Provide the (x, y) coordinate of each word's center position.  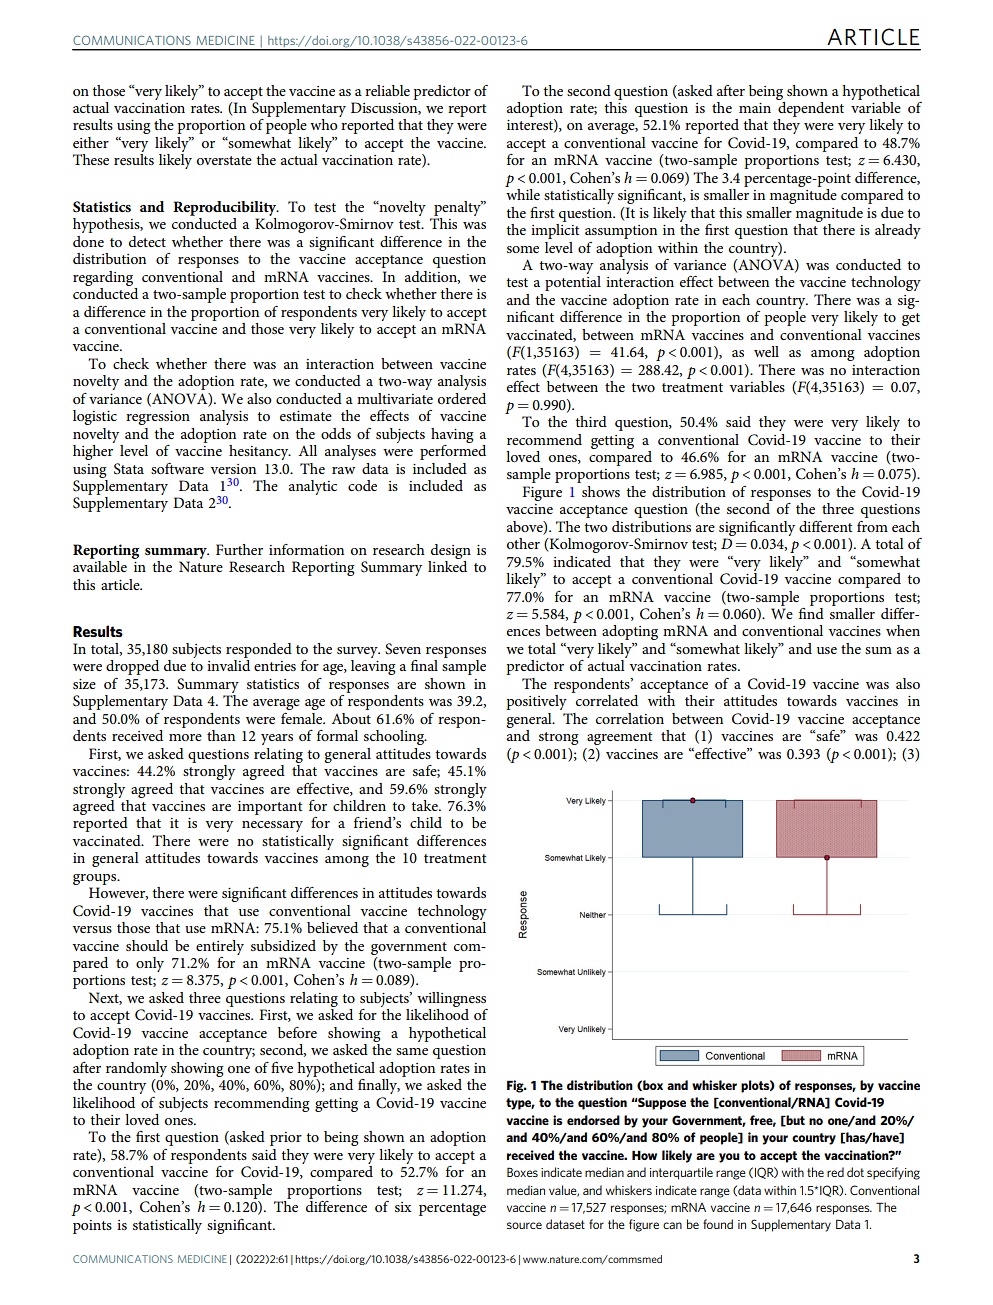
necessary (272, 826)
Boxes (522, 1172)
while (523, 194)
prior (286, 1139)
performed (453, 451)
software (177, 468)
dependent (810, 108)
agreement (619, 738)
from (872, 526)
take (425, 805)
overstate (224, 160)
